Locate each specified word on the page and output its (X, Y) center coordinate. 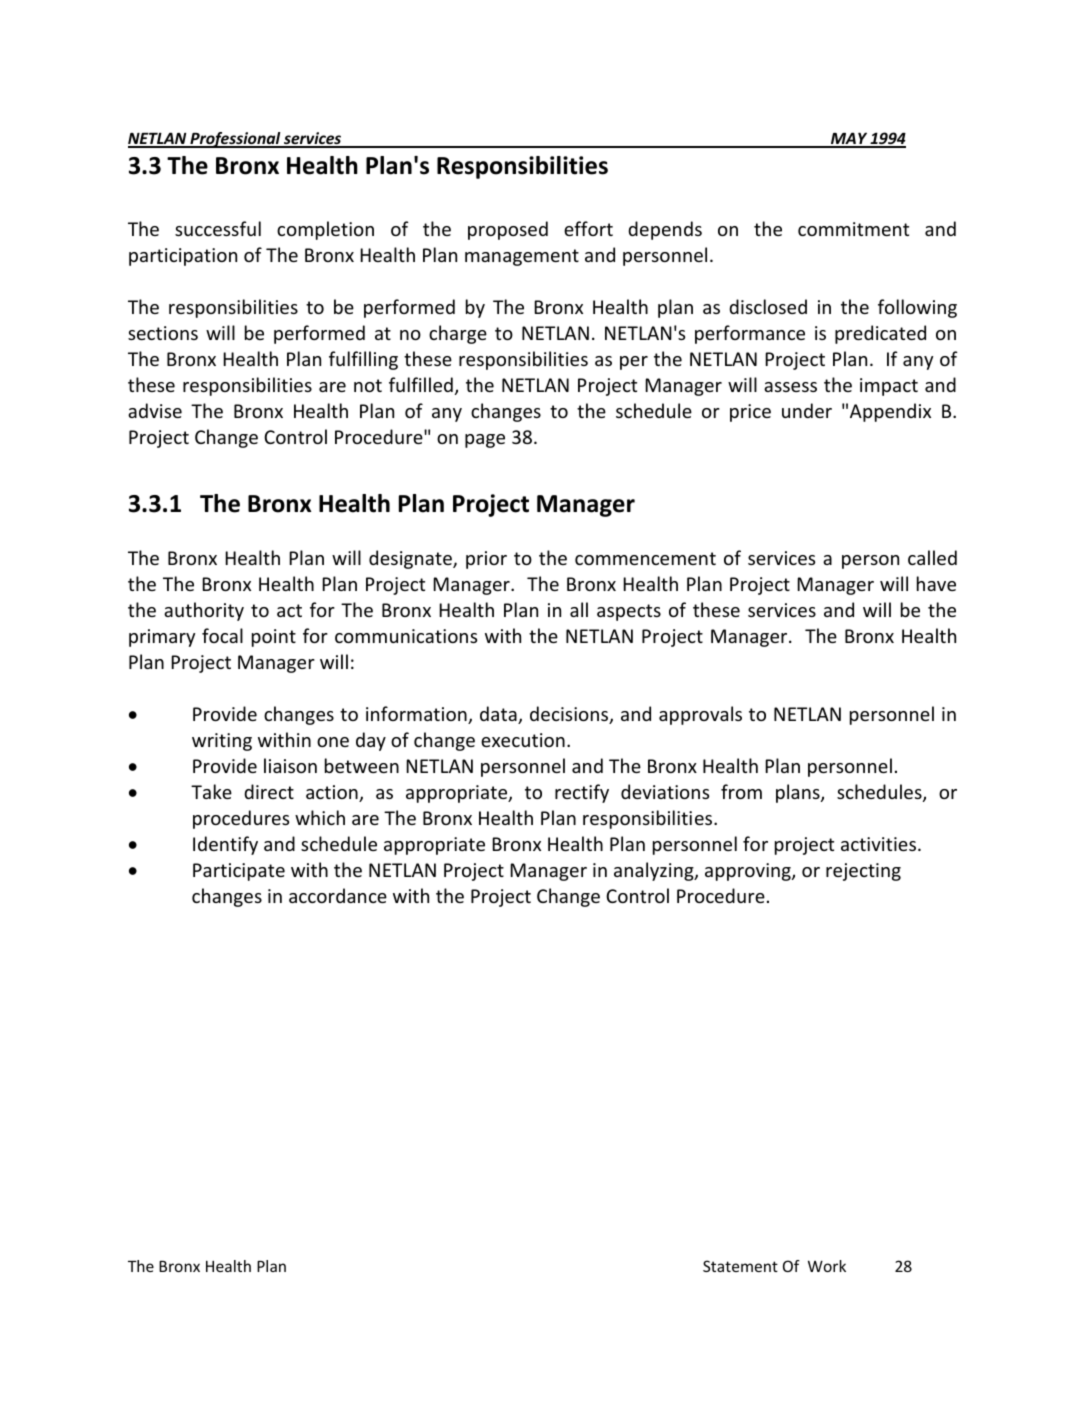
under (807, 410)
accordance (338, 895)
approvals (700, 715)
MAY (849, 139)
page (485, 441)
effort (588, 228)
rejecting (863, 872)
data (499, 715)
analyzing (655, 871)
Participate (239, 872)
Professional (235, 140)
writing (222, 742)
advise (155, 410)
